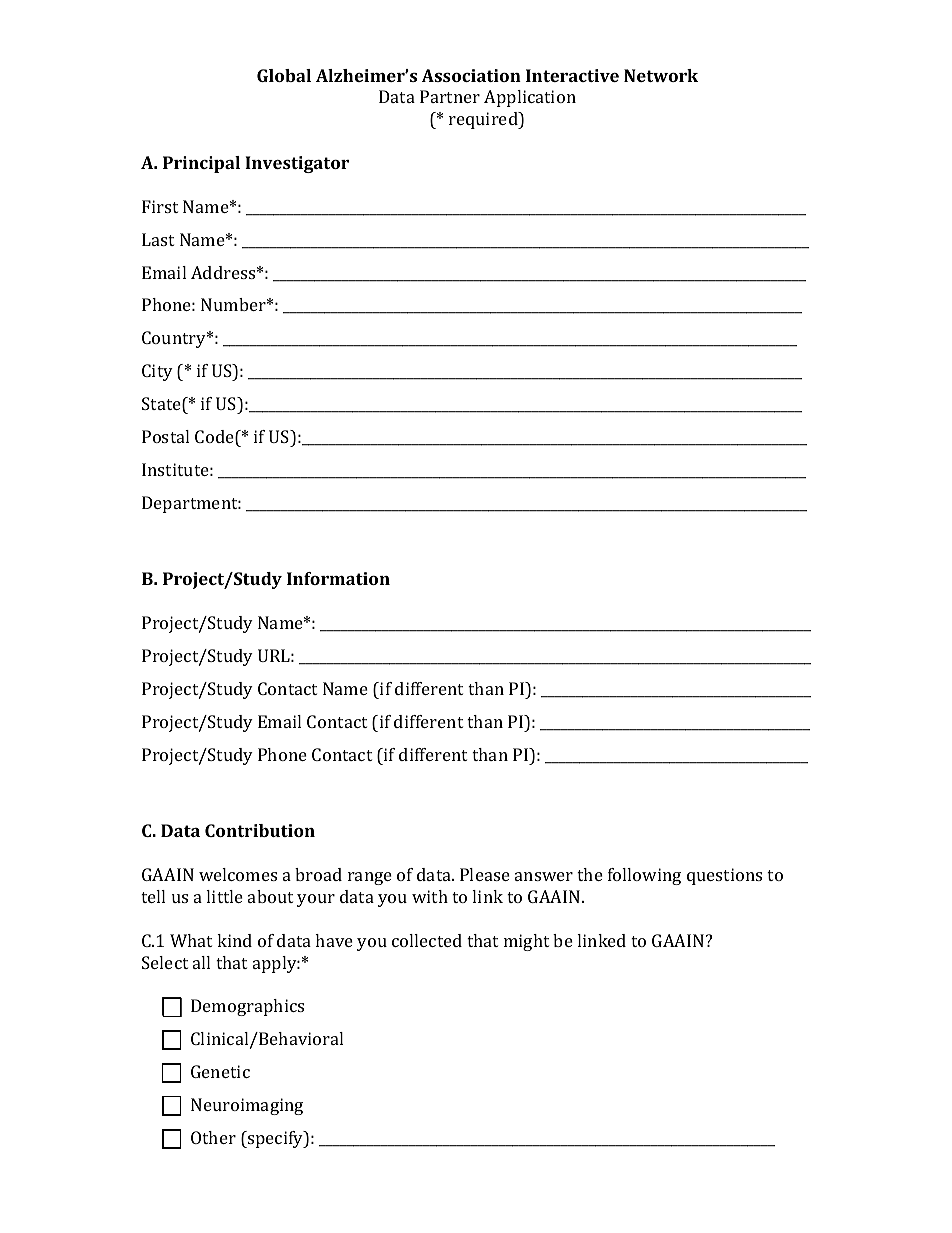  What do you see at coordinates (450, 96) in the image?
I see `Partner` at bounding box center [450, 96].
